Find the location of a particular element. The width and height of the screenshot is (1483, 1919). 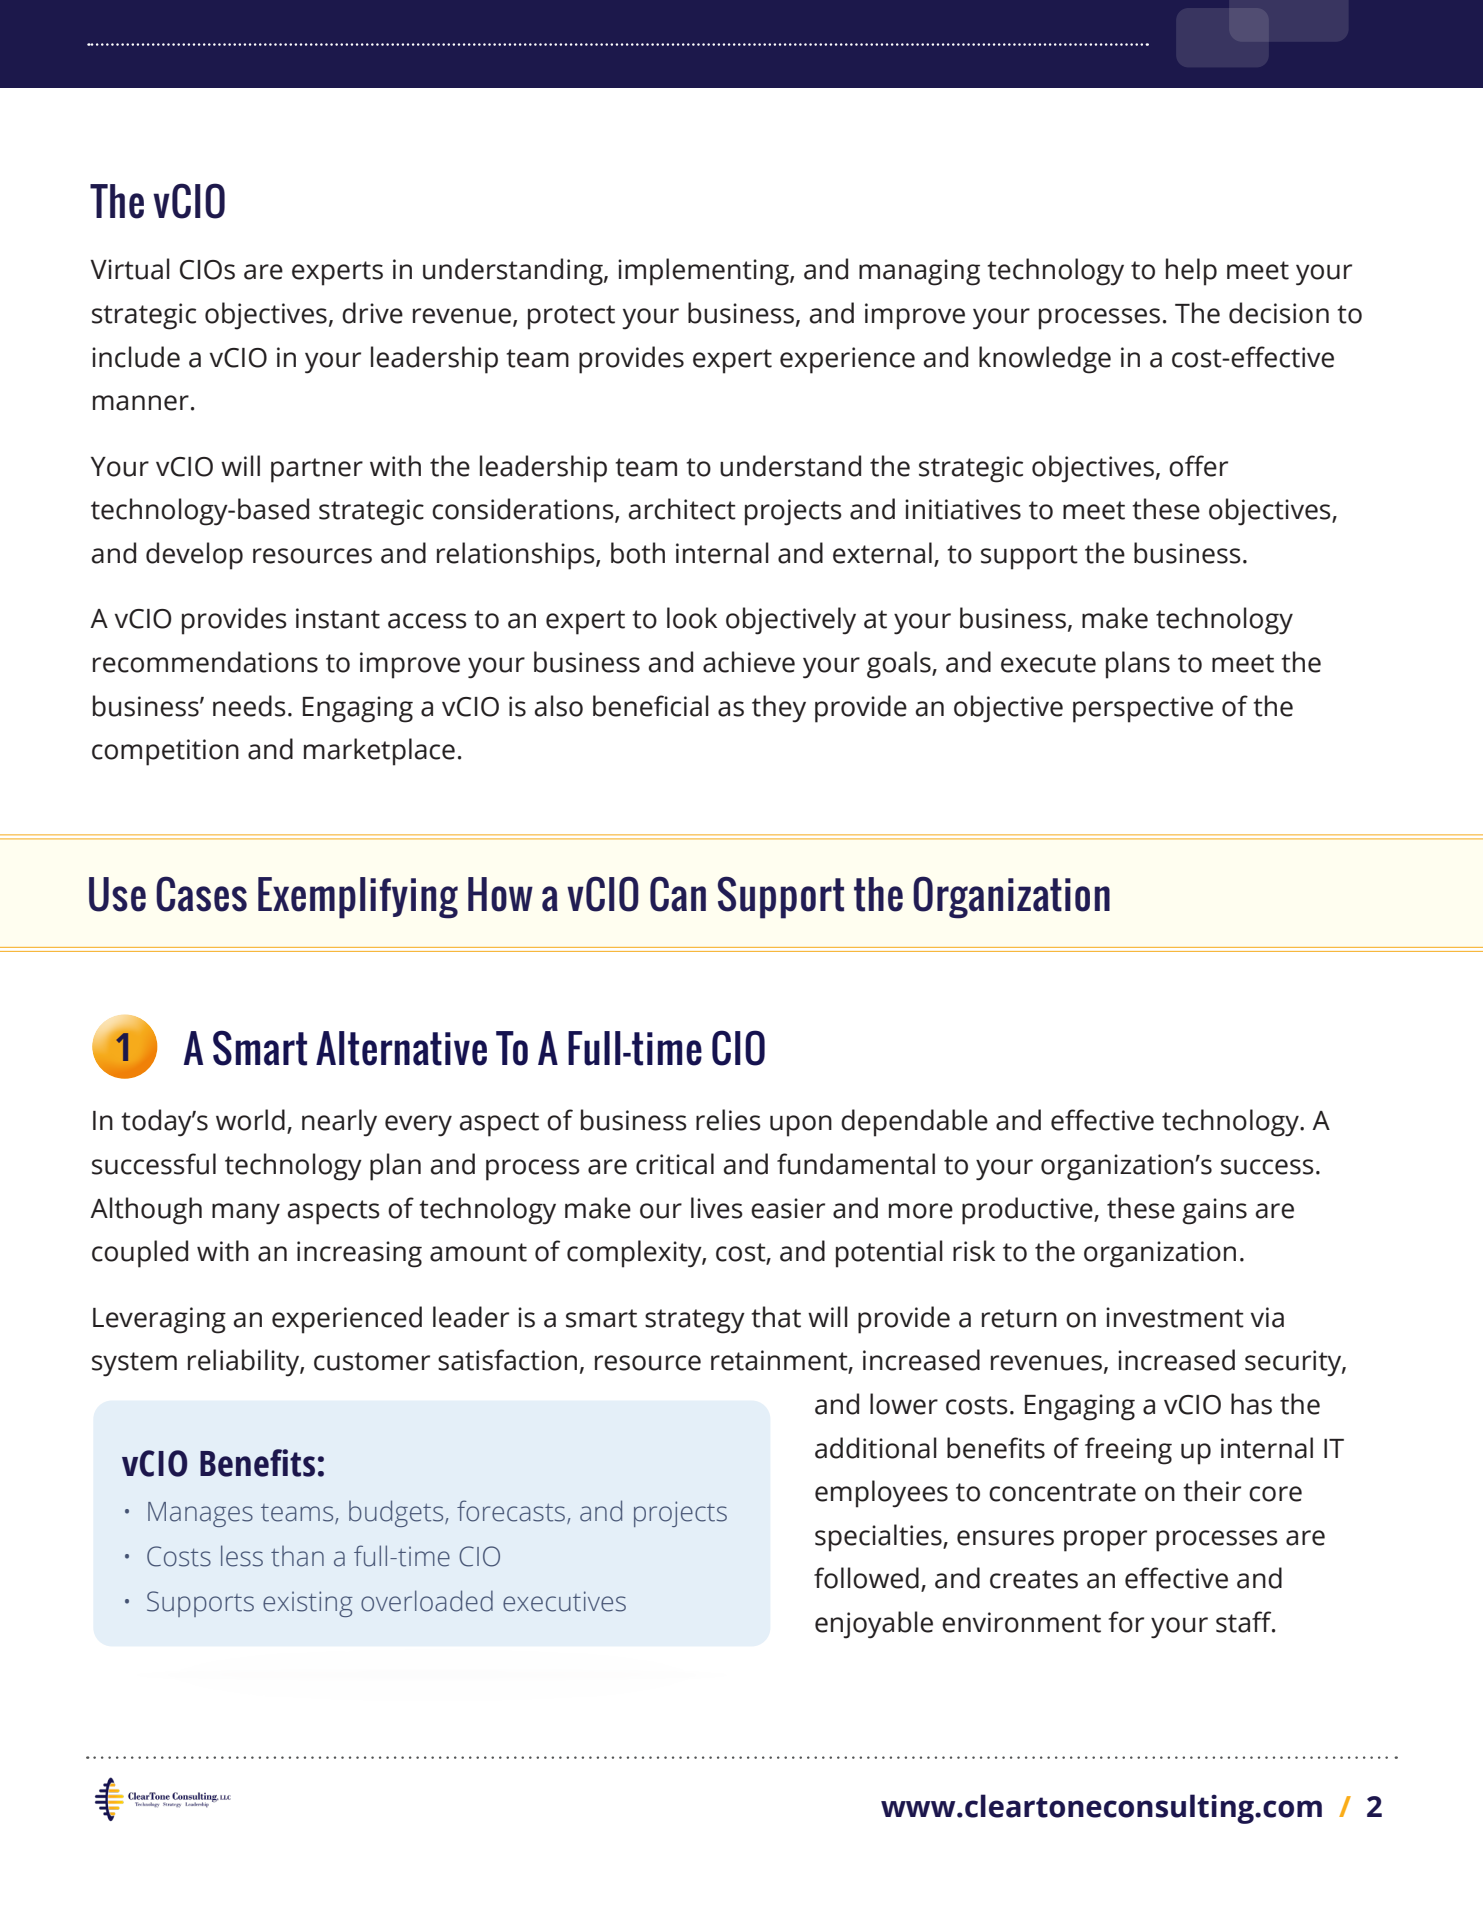

beneficial is located at coordinates (651, 706).
